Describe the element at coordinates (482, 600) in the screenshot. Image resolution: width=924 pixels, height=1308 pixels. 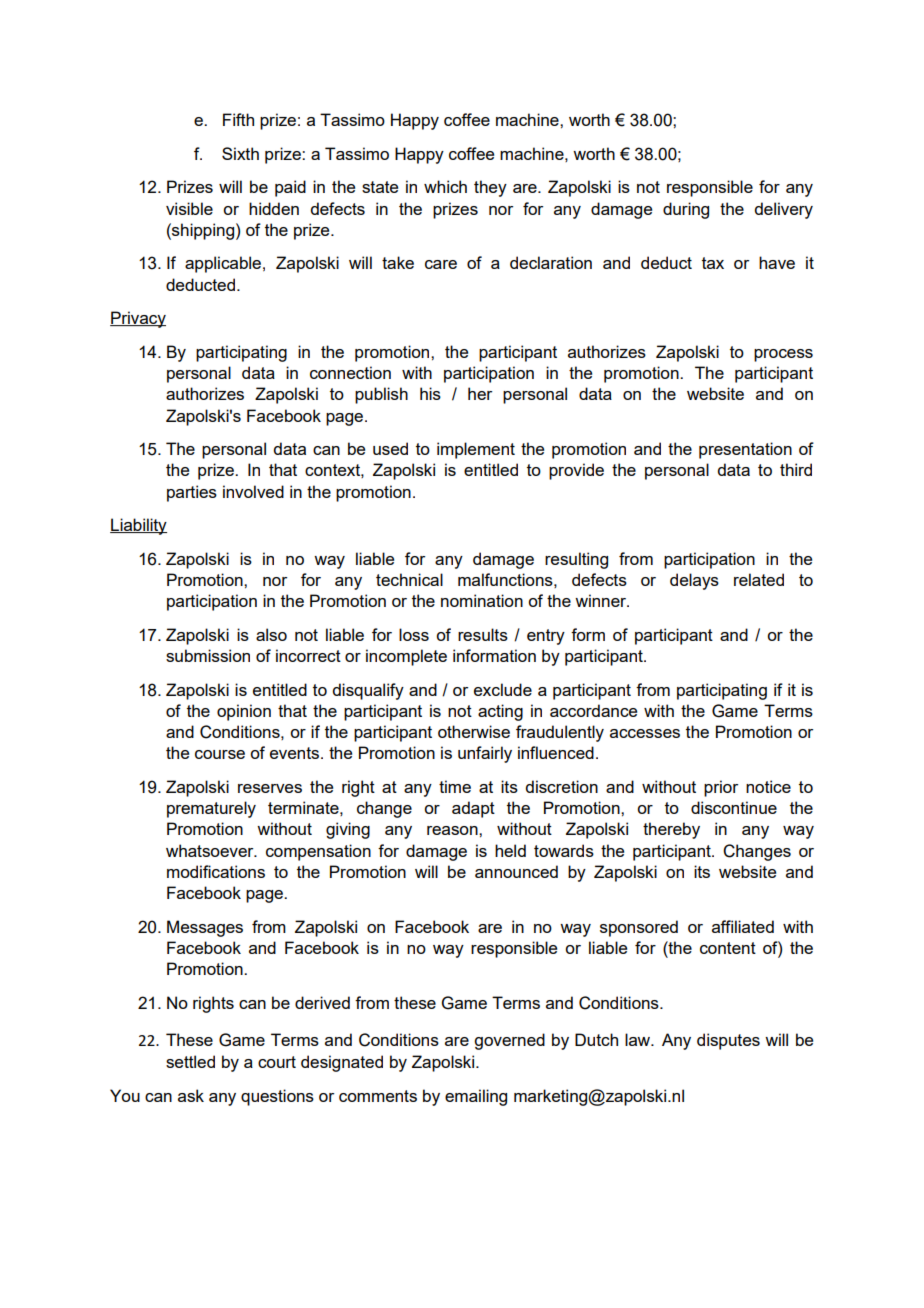
I see `nomination` at that location.
